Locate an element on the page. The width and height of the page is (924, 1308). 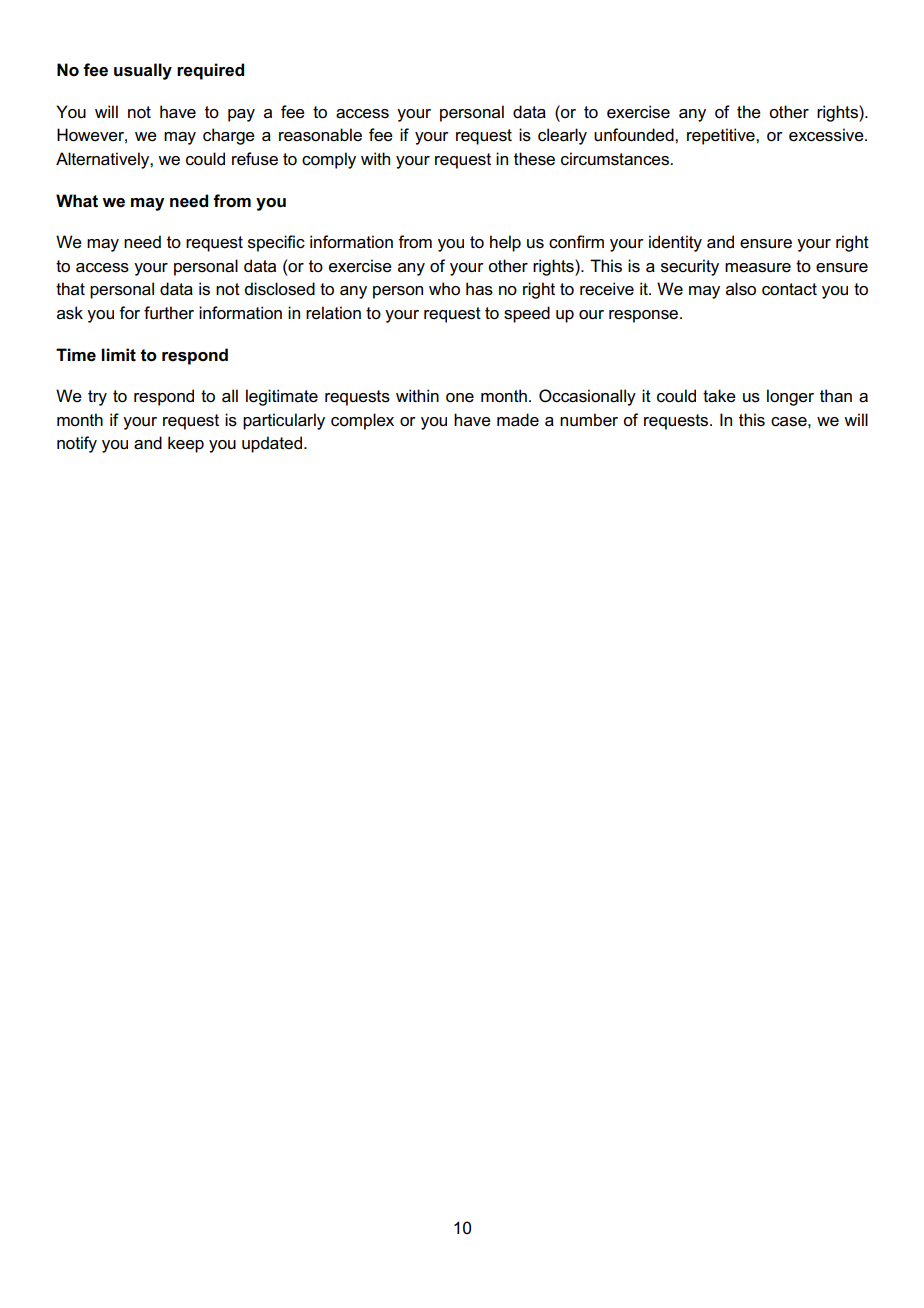
clearly is located at coordinates (562, 136).
